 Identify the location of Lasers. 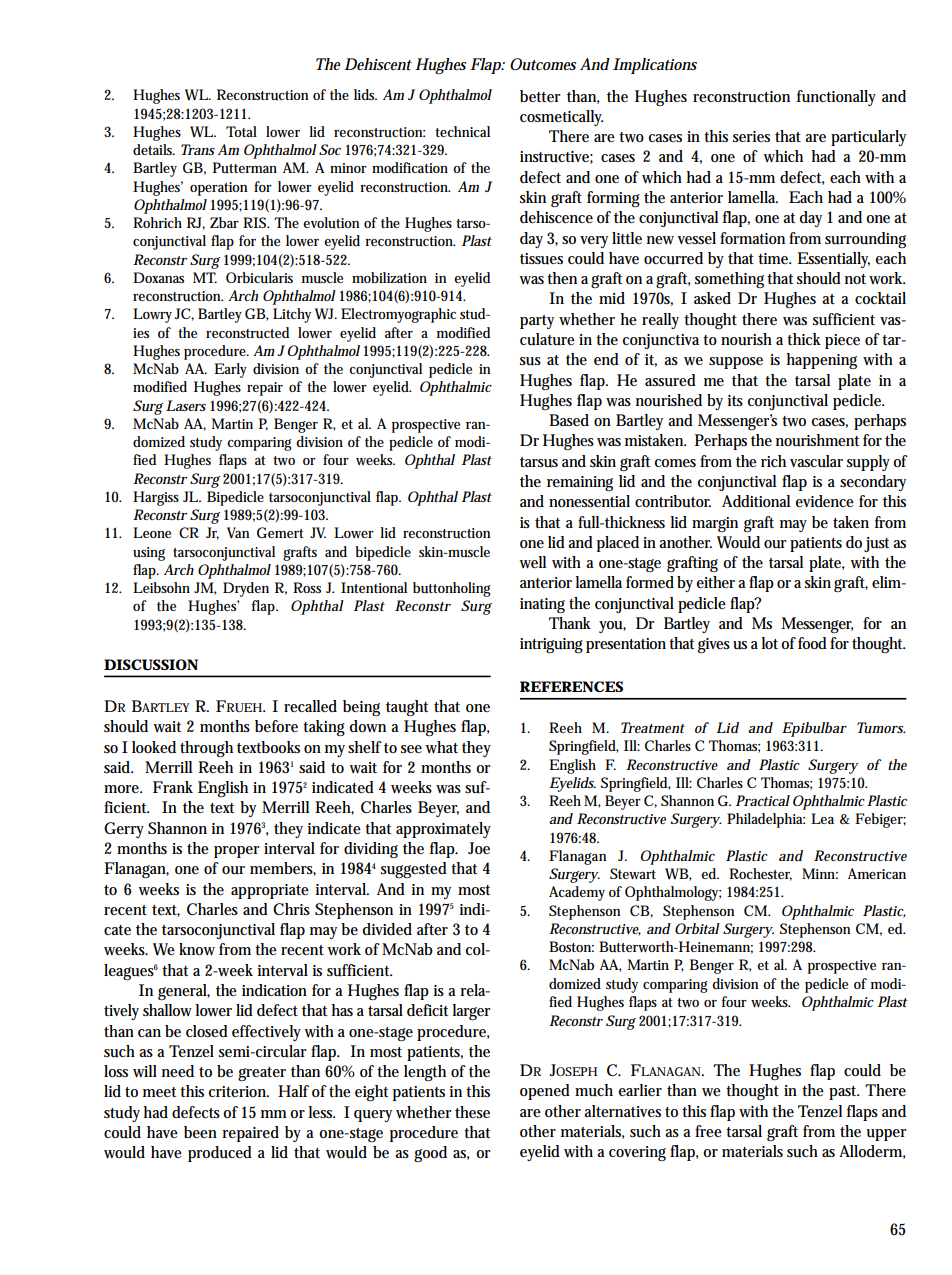
(186, 405).
